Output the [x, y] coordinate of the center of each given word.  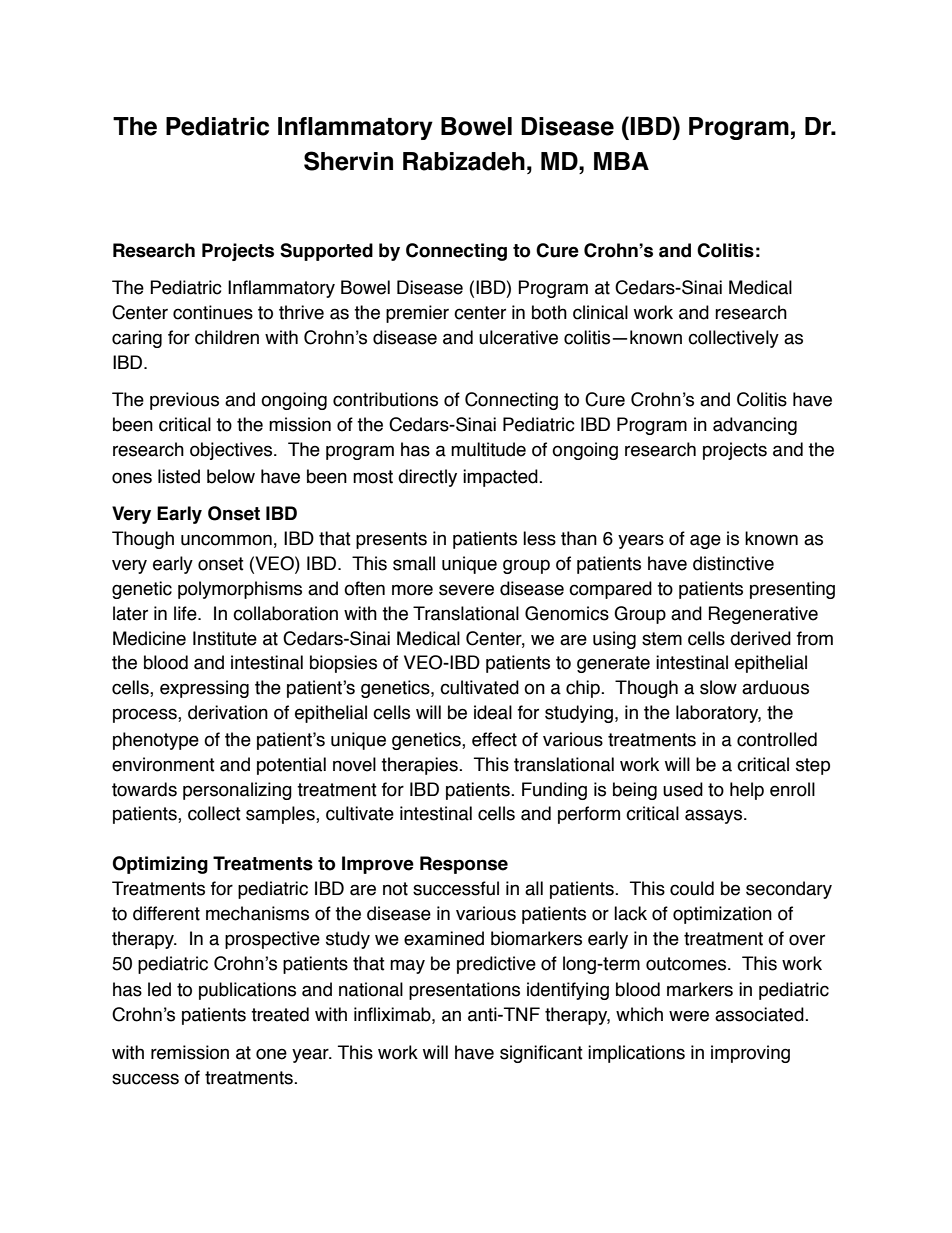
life [186, 613]
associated [760, 1014]
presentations [464, 991]
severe [466, 590]
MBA [621, 161]
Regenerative [763, 615]
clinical [600, 312]
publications [247, 991]
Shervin [348, 161]
